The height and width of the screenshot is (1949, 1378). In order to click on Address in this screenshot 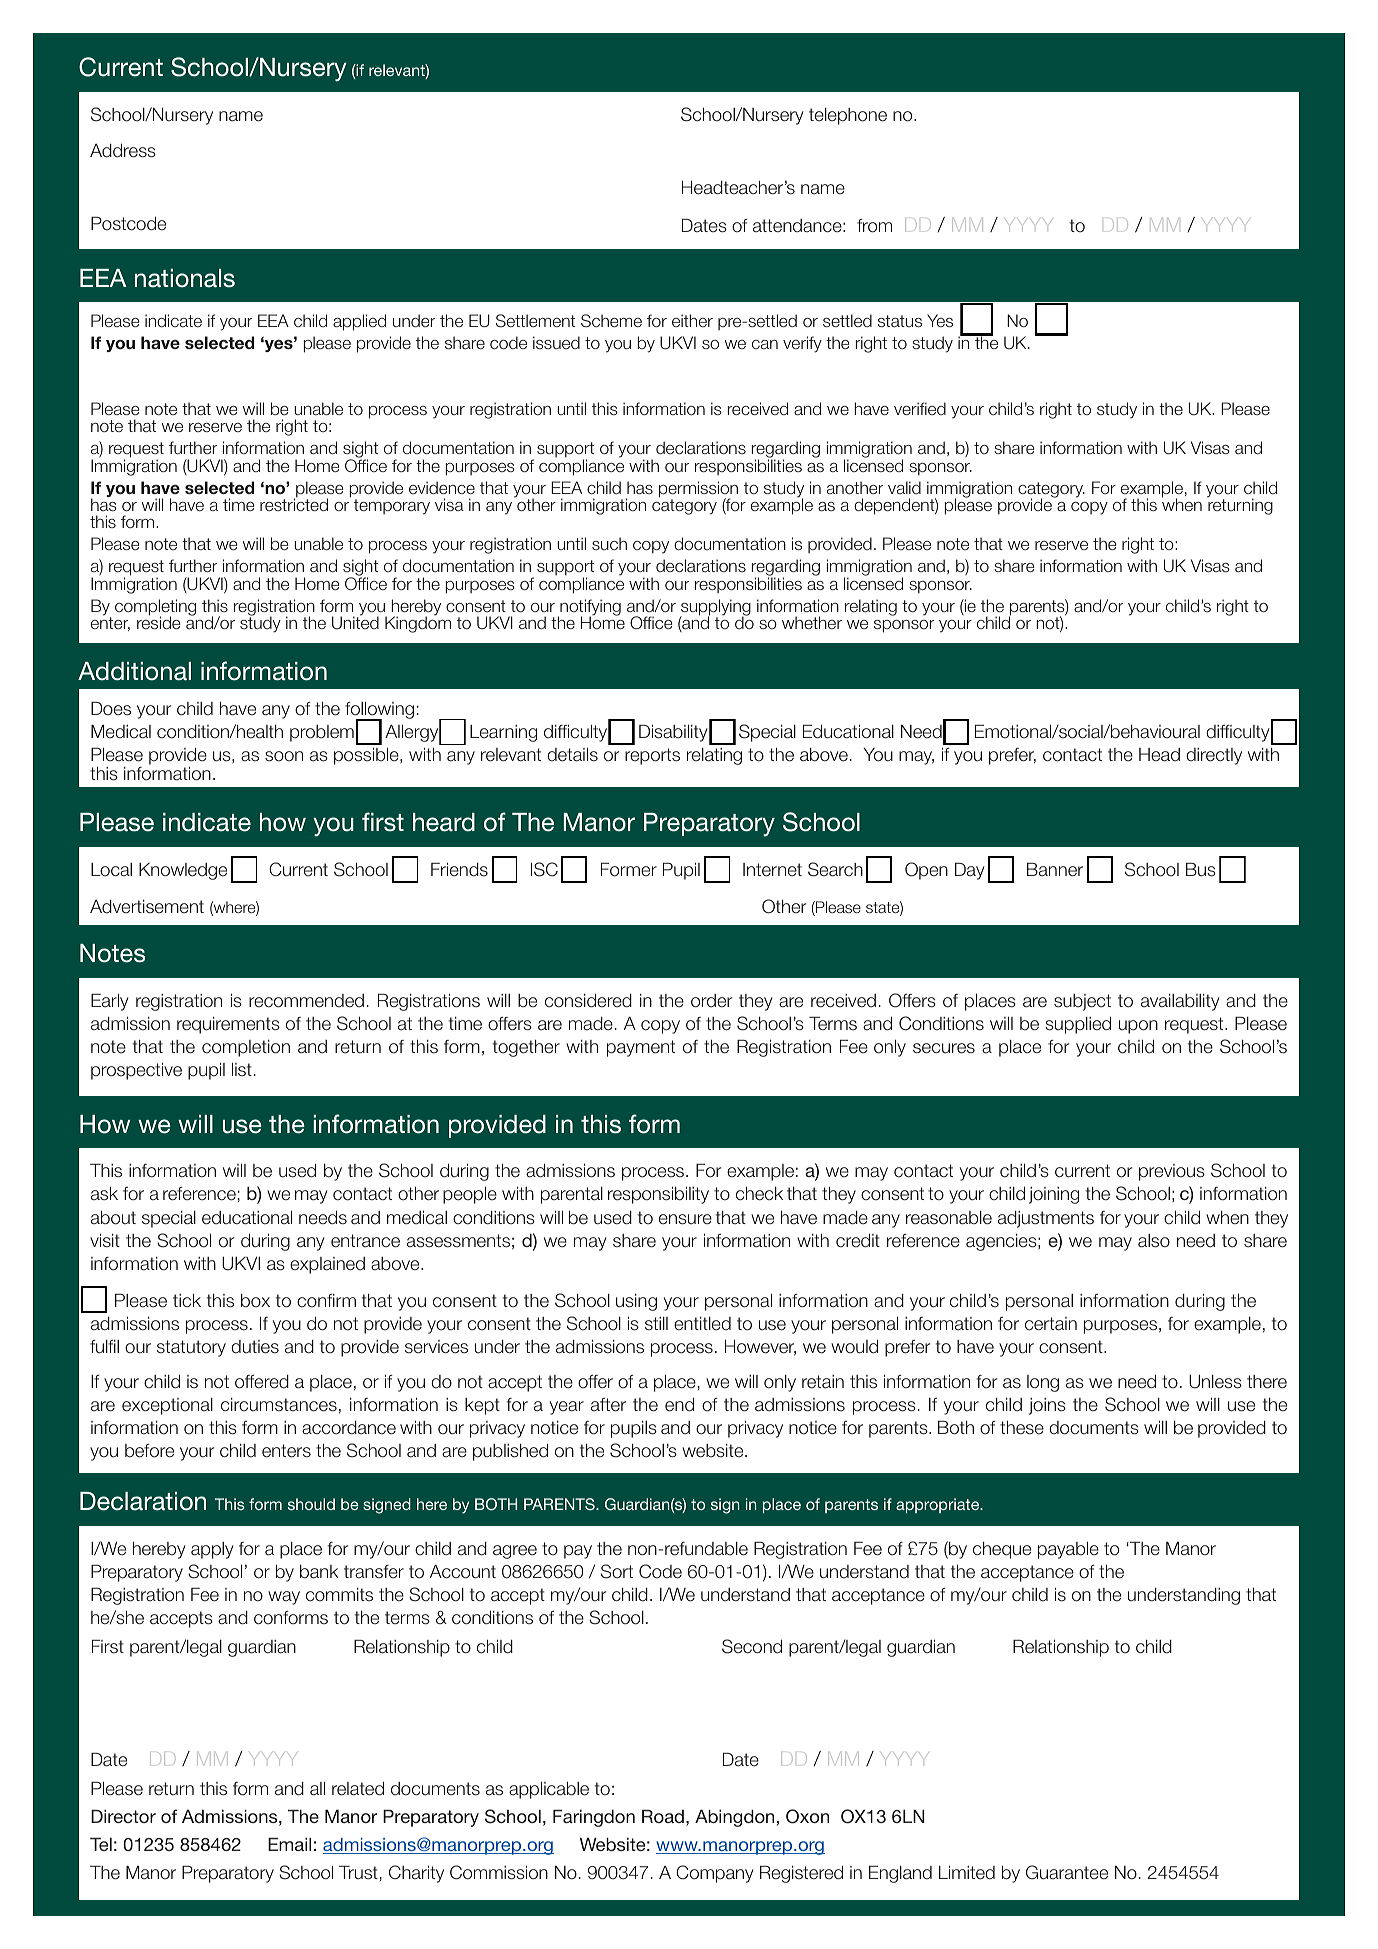, I will do `click(123, 151)`.
